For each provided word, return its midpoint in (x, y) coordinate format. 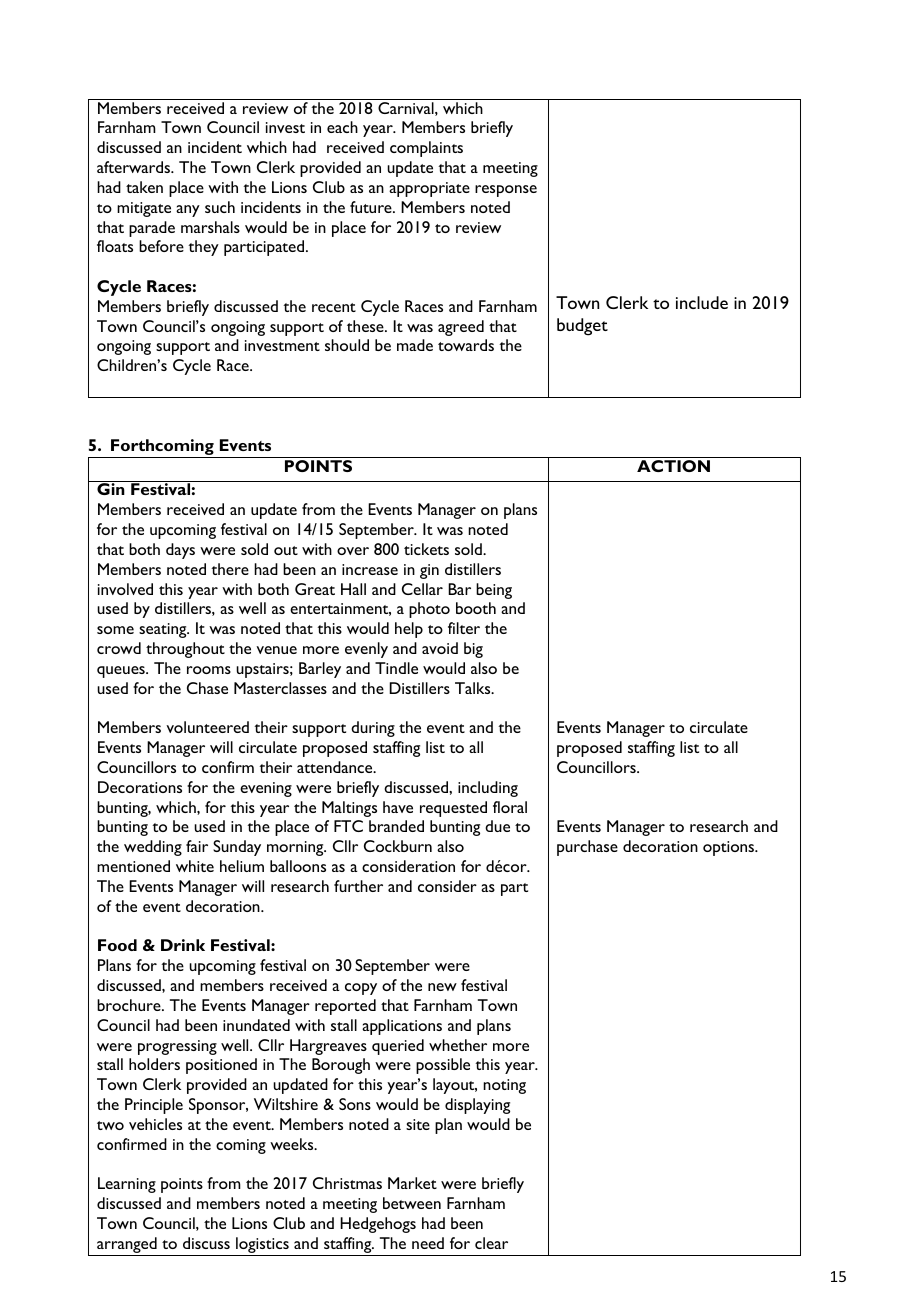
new (442, 987)
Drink (183, 945)
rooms (209, 670)
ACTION (673, 466)
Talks (474, 688)
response (506, 191)
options (730, 848)
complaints (426, 149)
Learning (127, 1185)
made (415, 345)
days (180, 551)
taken (144, 187)
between (412, 1203)
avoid (440, 648)
